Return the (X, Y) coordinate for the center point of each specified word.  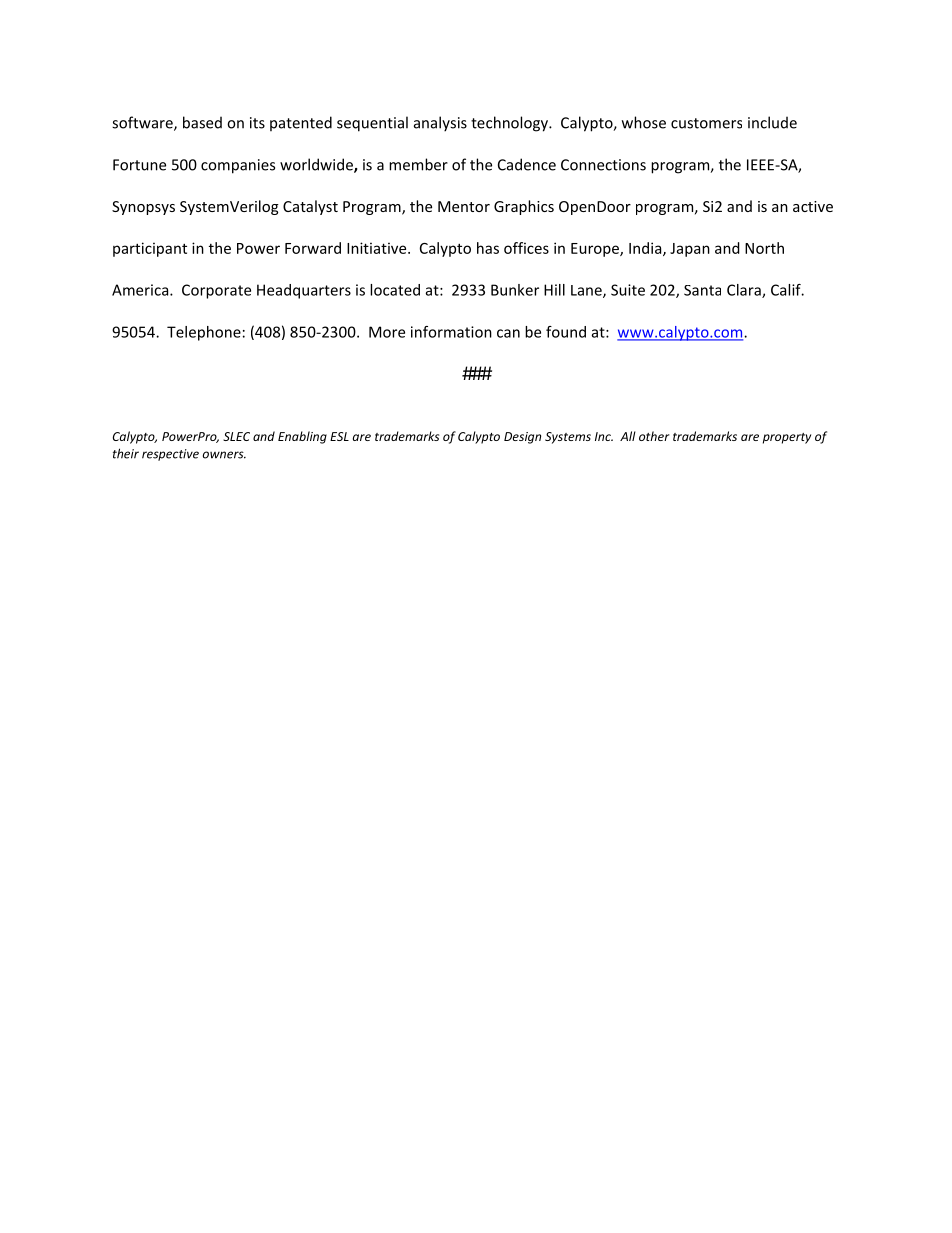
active (813, 206)
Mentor (464, 206)
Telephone (204, 333)
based (202, 122)
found (566, 332)
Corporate (216, 291)
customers (706, 123)
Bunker (515, 290)
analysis (440, 124)
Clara (745, 291)
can (508, 333)
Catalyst (310, 207)
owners (224, 455)
